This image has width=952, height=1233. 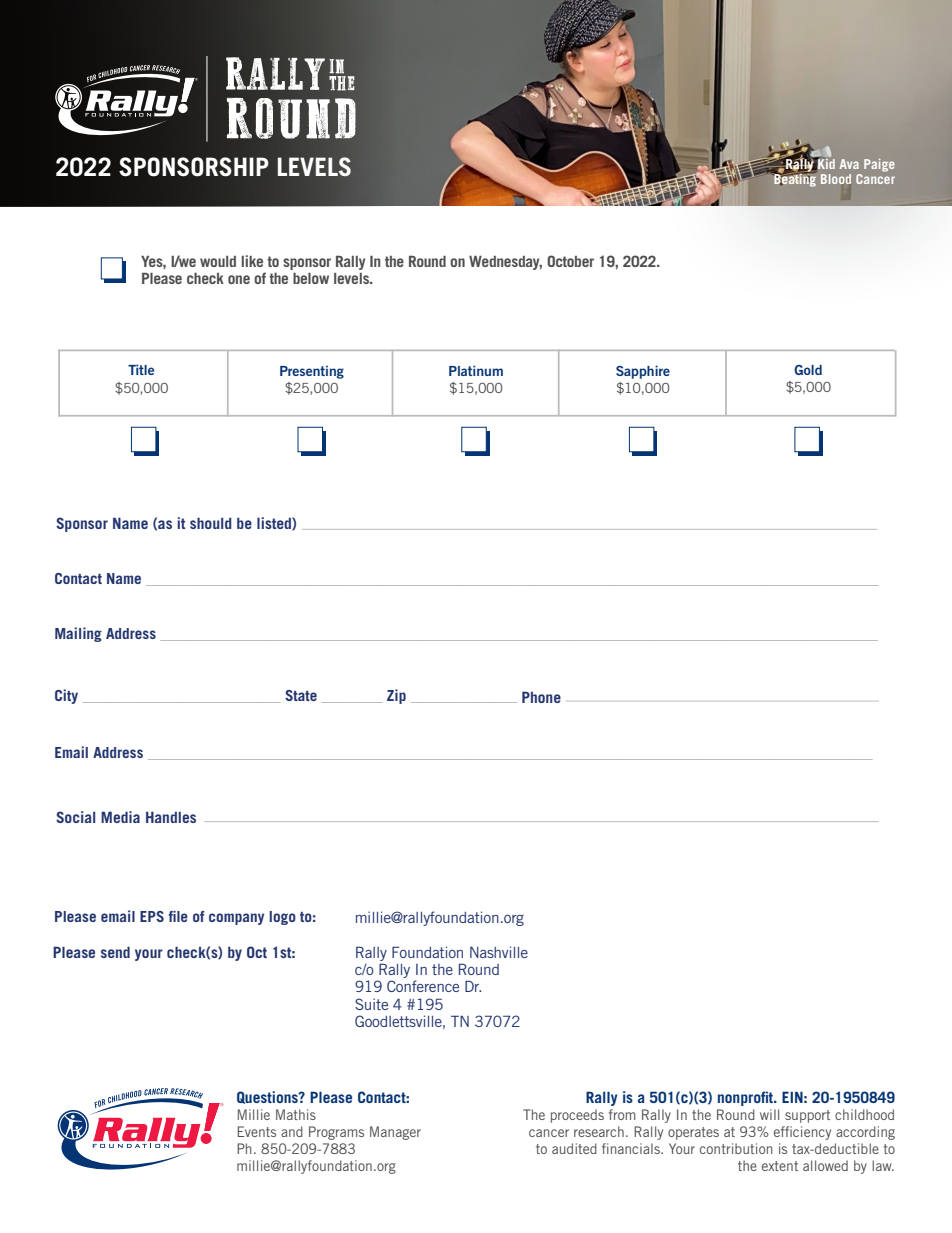 What do you see at coordinates (395, 1133) in the image?
I see `Manager` at bounding box center [395, 1133].
